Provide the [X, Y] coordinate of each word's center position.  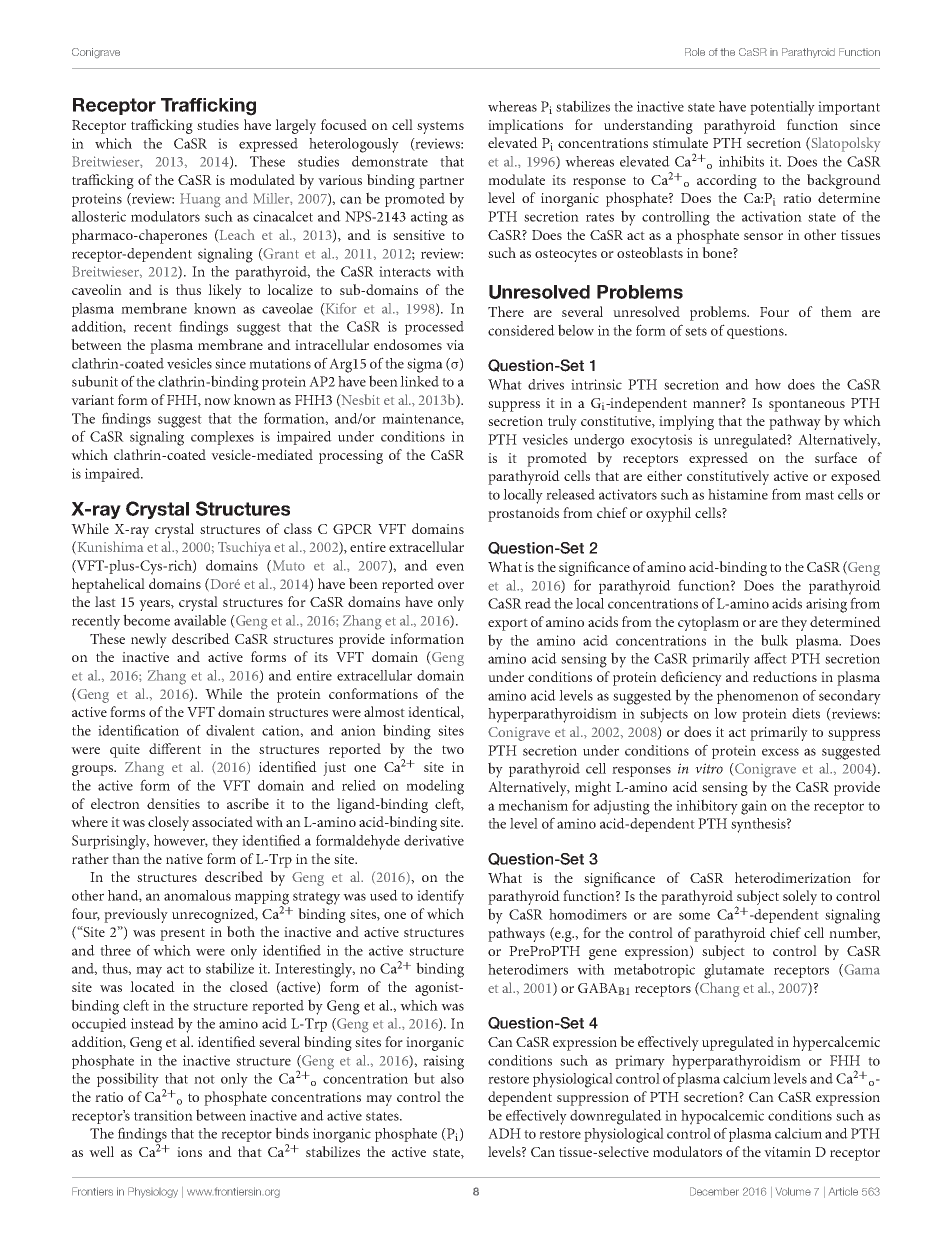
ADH [504, 1133]
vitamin [787, 1152]
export [508, 624]
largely [295, 126]
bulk [774, 640]
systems [440, 127]
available [200, 620]
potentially [782, 108]
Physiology [153, 1192]
